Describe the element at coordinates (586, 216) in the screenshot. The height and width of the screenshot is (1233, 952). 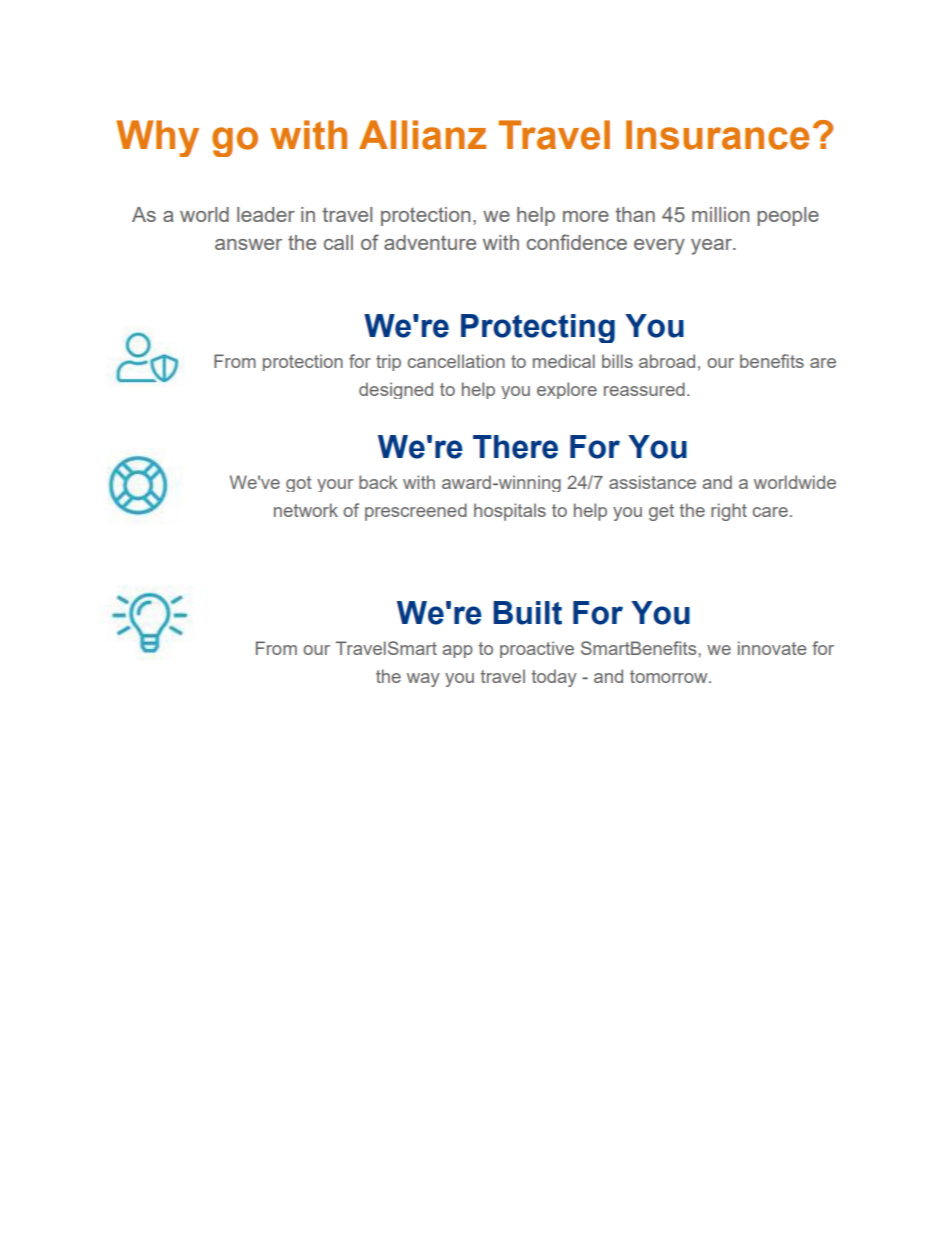
I see `more` at that location.
